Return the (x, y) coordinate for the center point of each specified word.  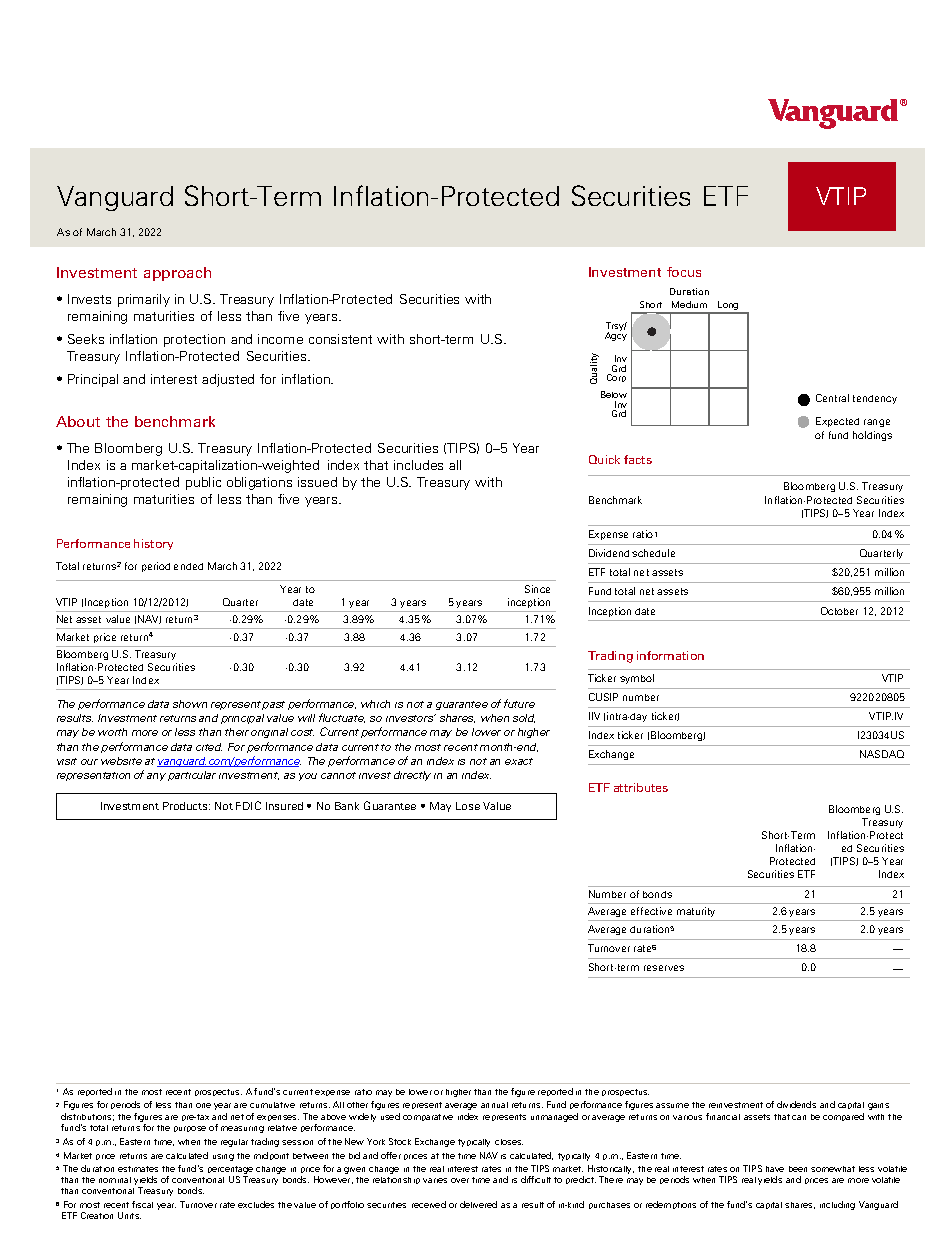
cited (209, 747)
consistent (340, 339)
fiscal (142, 1204)
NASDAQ (882, 754)
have (775, 1169)
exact (519, 761)
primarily (144, 300)
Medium (689, 304)
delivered (478, 1204)
